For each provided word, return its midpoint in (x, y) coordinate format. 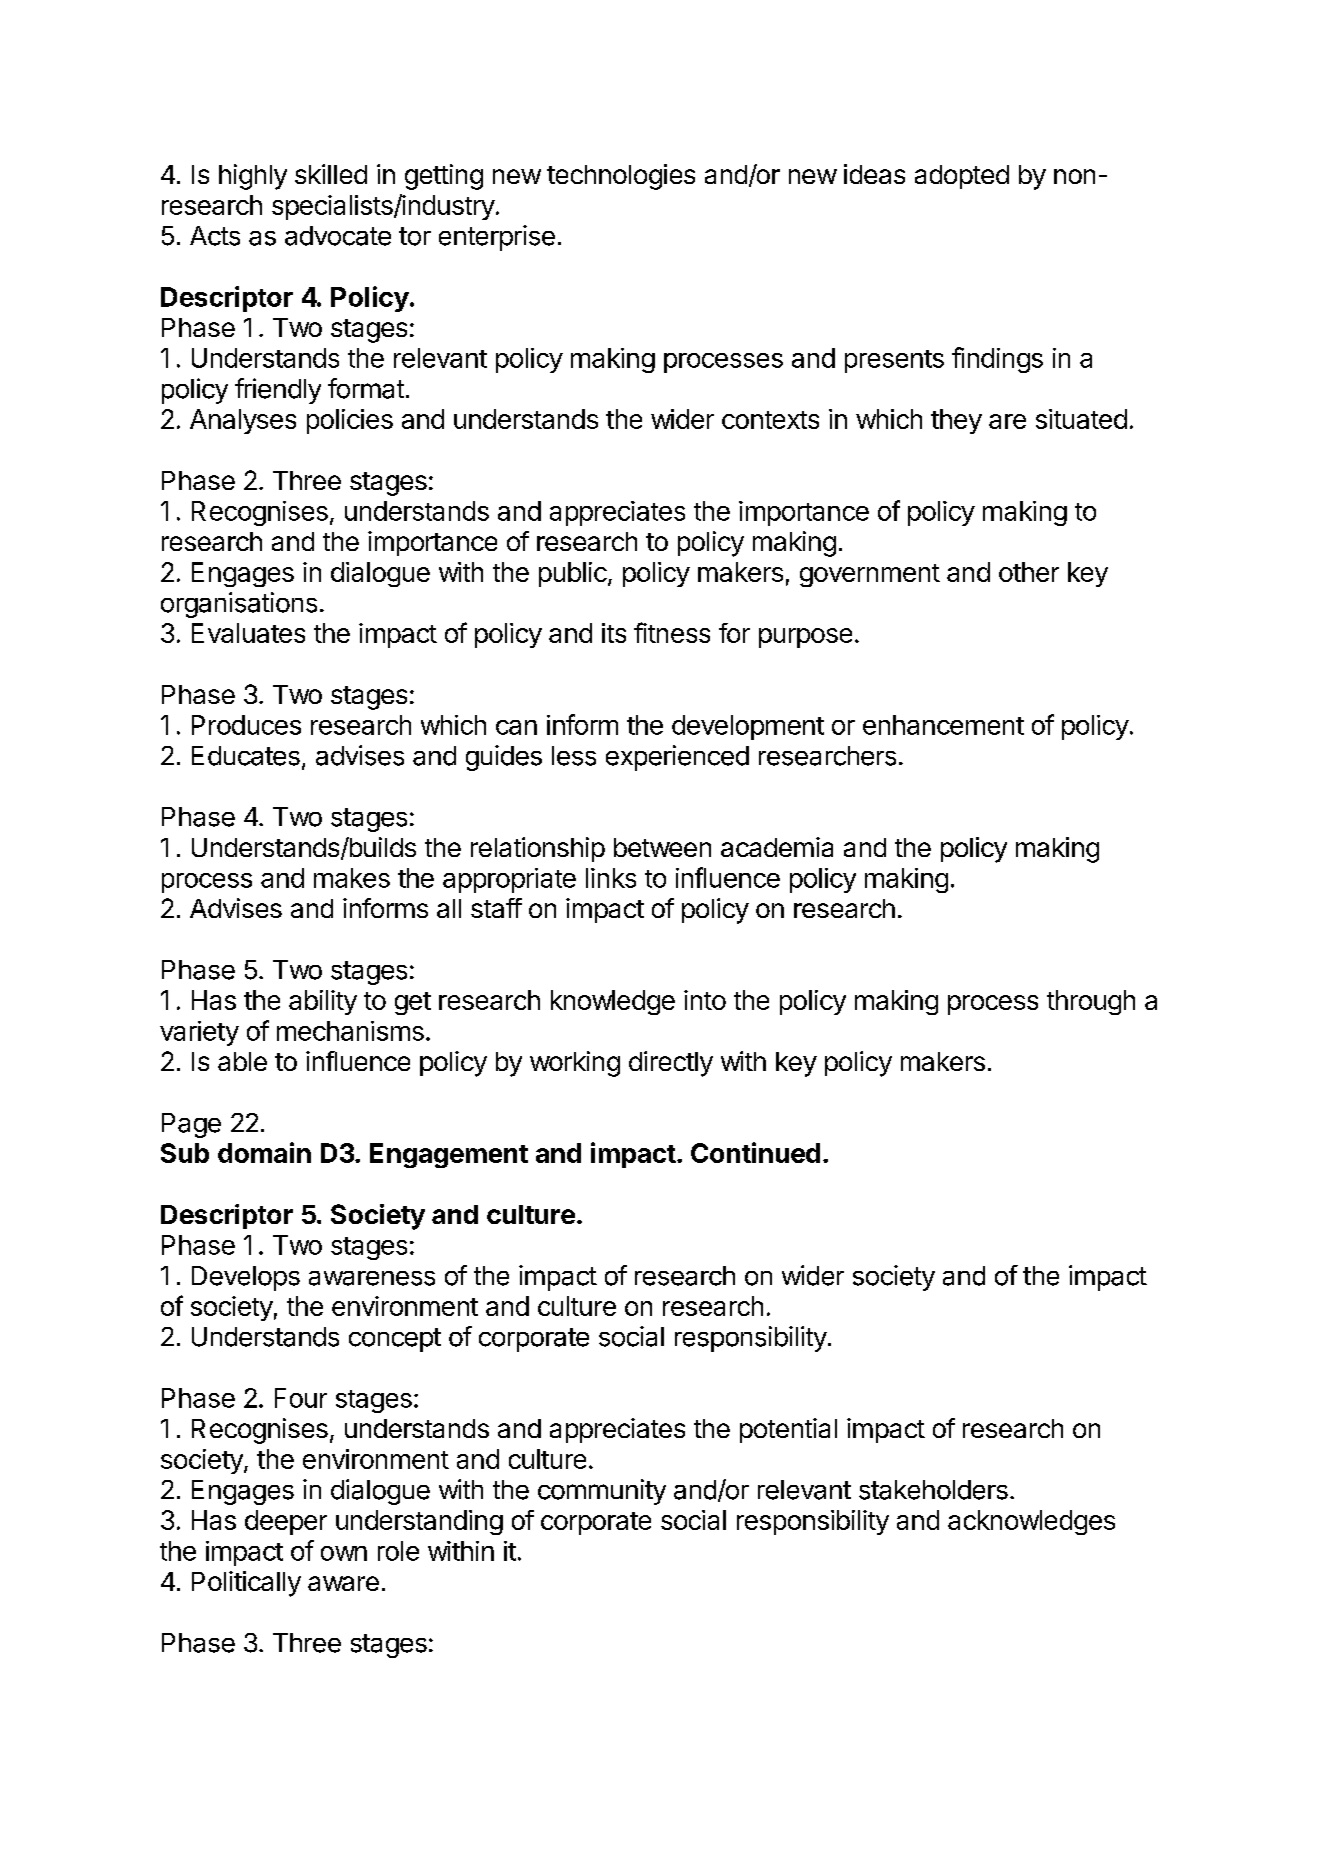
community (602, 1492)
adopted (962, 177)
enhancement (943, 725)
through (1091, 1002)
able (242, 1061)
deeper (286, 1522)
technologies (621, 177)
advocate (338, 236)
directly (671, 1064)
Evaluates (248, 633)
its (614, 633)
